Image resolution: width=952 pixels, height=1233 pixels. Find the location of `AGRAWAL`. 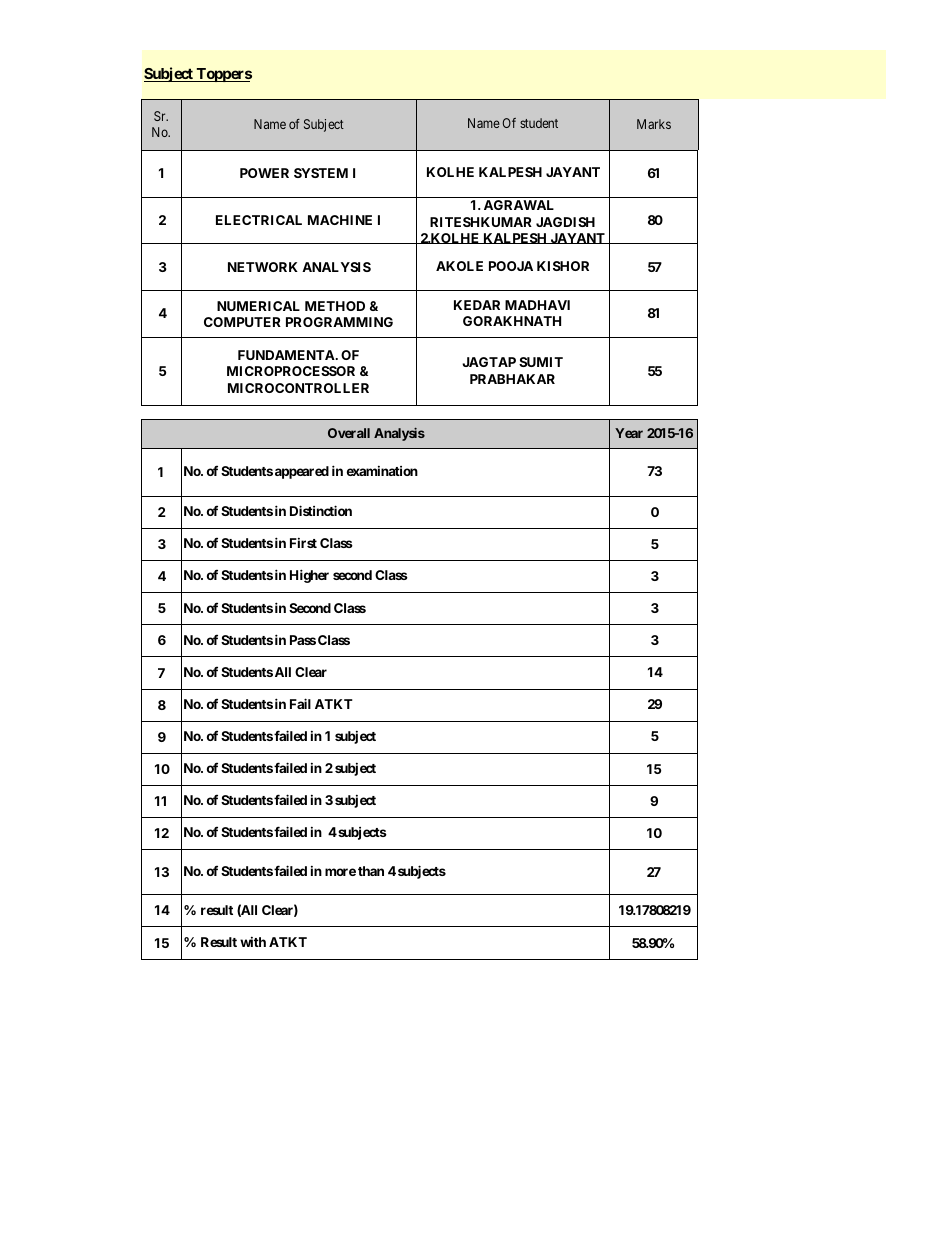

AGRAWAL is located at coordinates (519, 205).
